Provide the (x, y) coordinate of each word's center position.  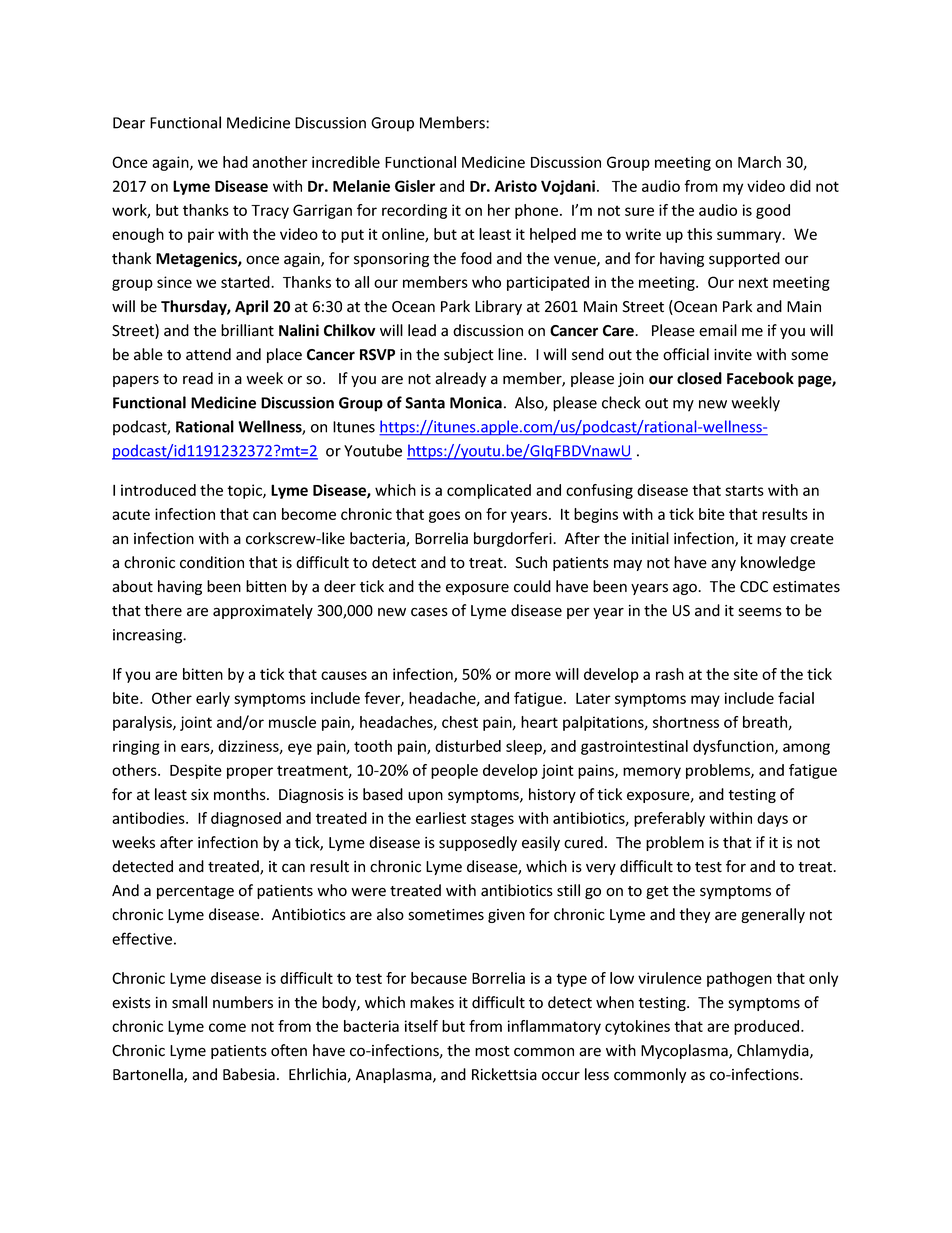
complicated (489, 491)
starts (744, 490)
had (235, 162)
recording (414, 211)
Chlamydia (774, 1051)
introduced (158, 490)
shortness (686, 722)
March (759, 162)
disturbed (468, 746)
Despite (196, 771)
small (189, 1002)
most (492, 1051)
